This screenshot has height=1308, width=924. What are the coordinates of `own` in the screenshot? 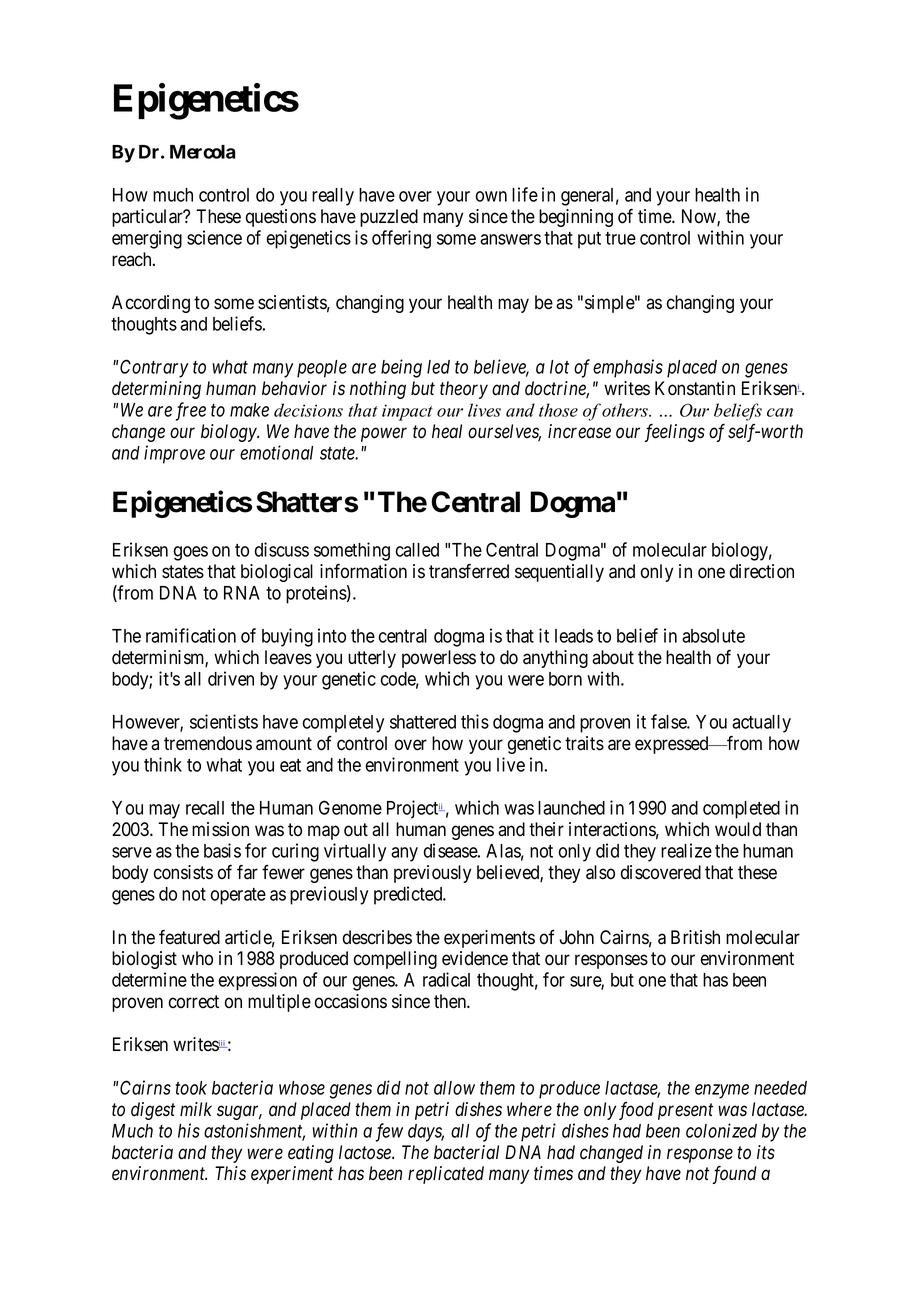 It's located at (491, 196).
